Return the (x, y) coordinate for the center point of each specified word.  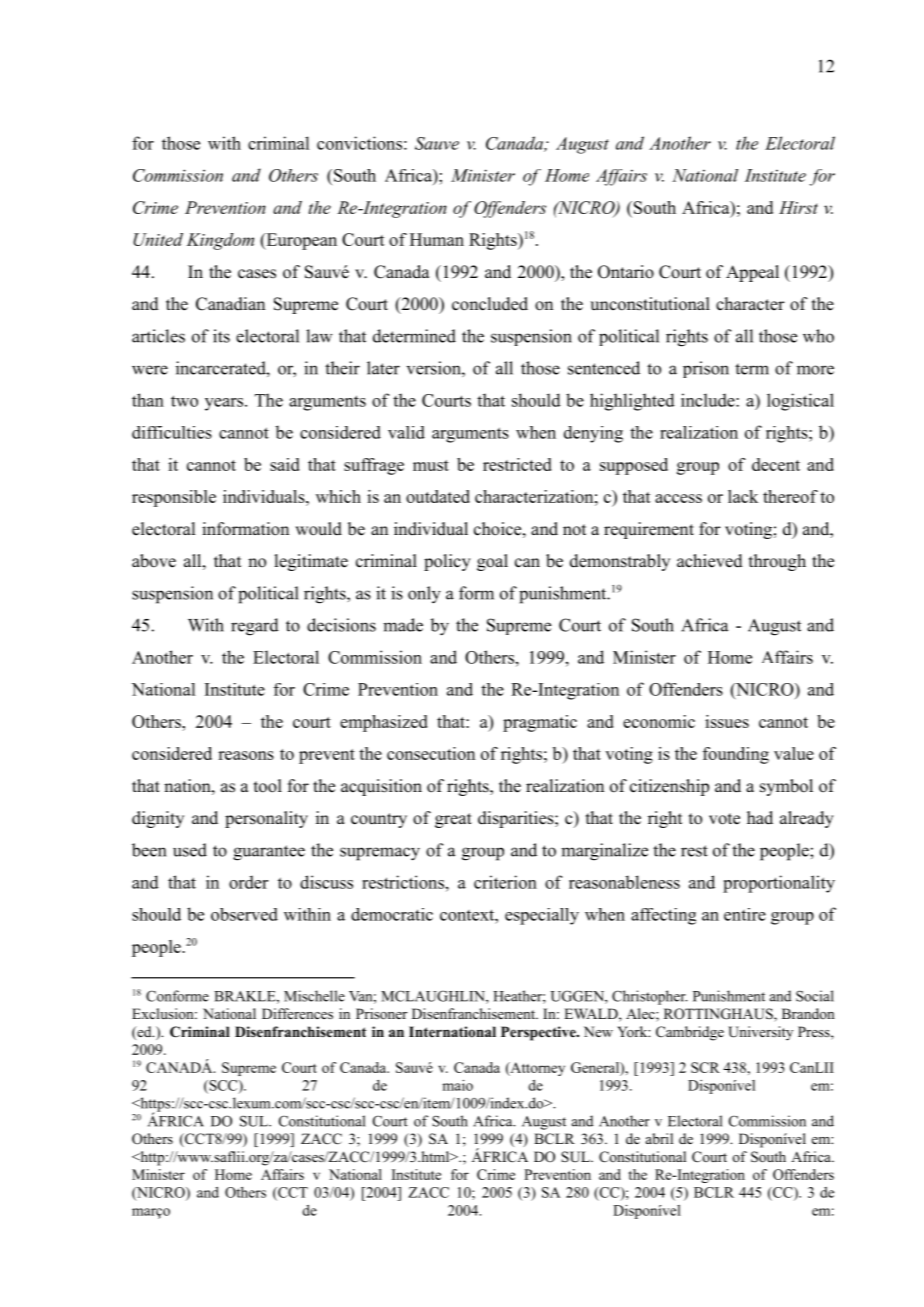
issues (727, 721)
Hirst (798, 207)
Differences (297, 1013)
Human (437, 239)
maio (457, 1085)
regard (255, 627)
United (158, 239)
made (403, 625)
